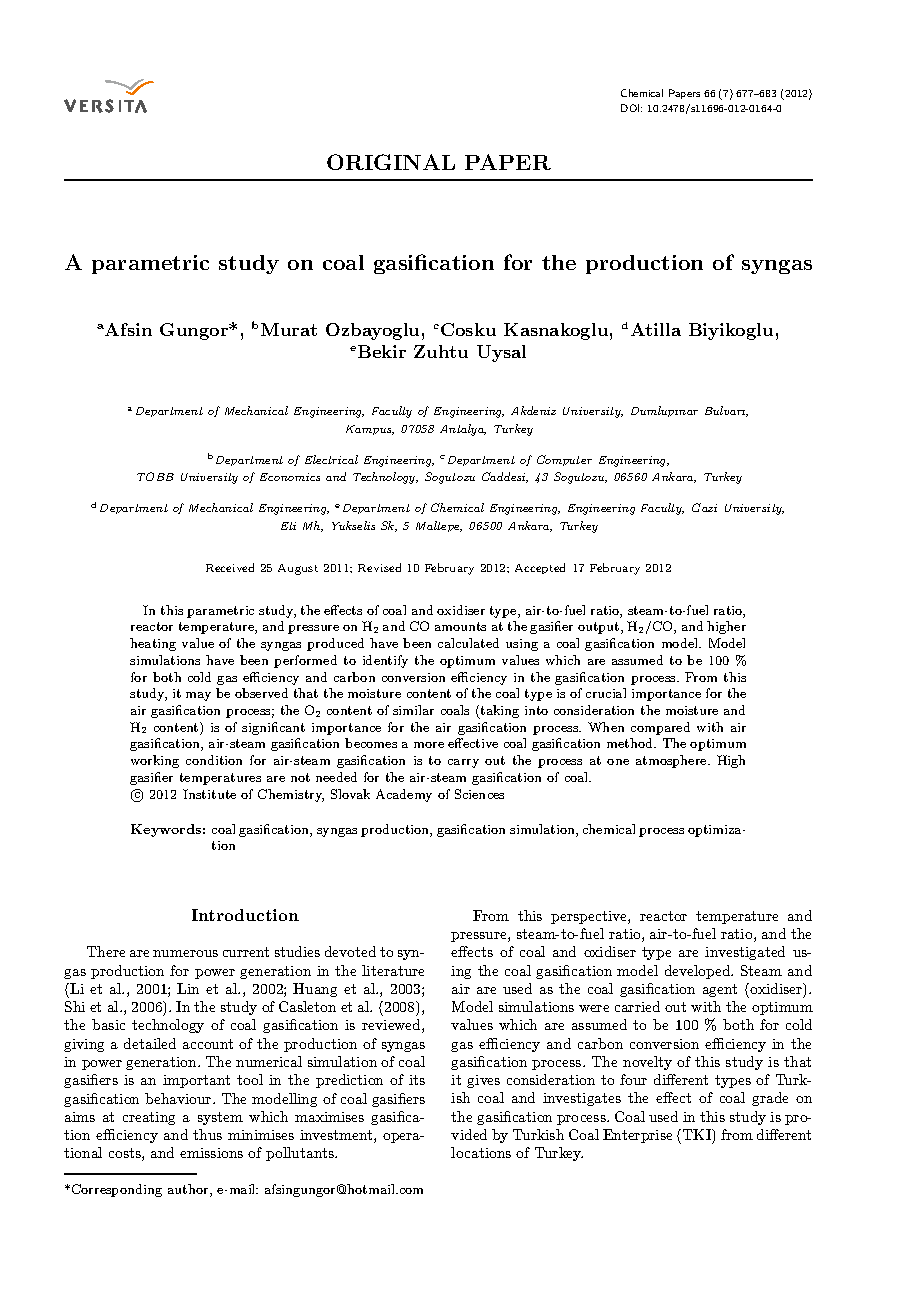 Image resolution: width=924 pixels, height=1308 pixels. I want to click on identify, so click(385, 661).
